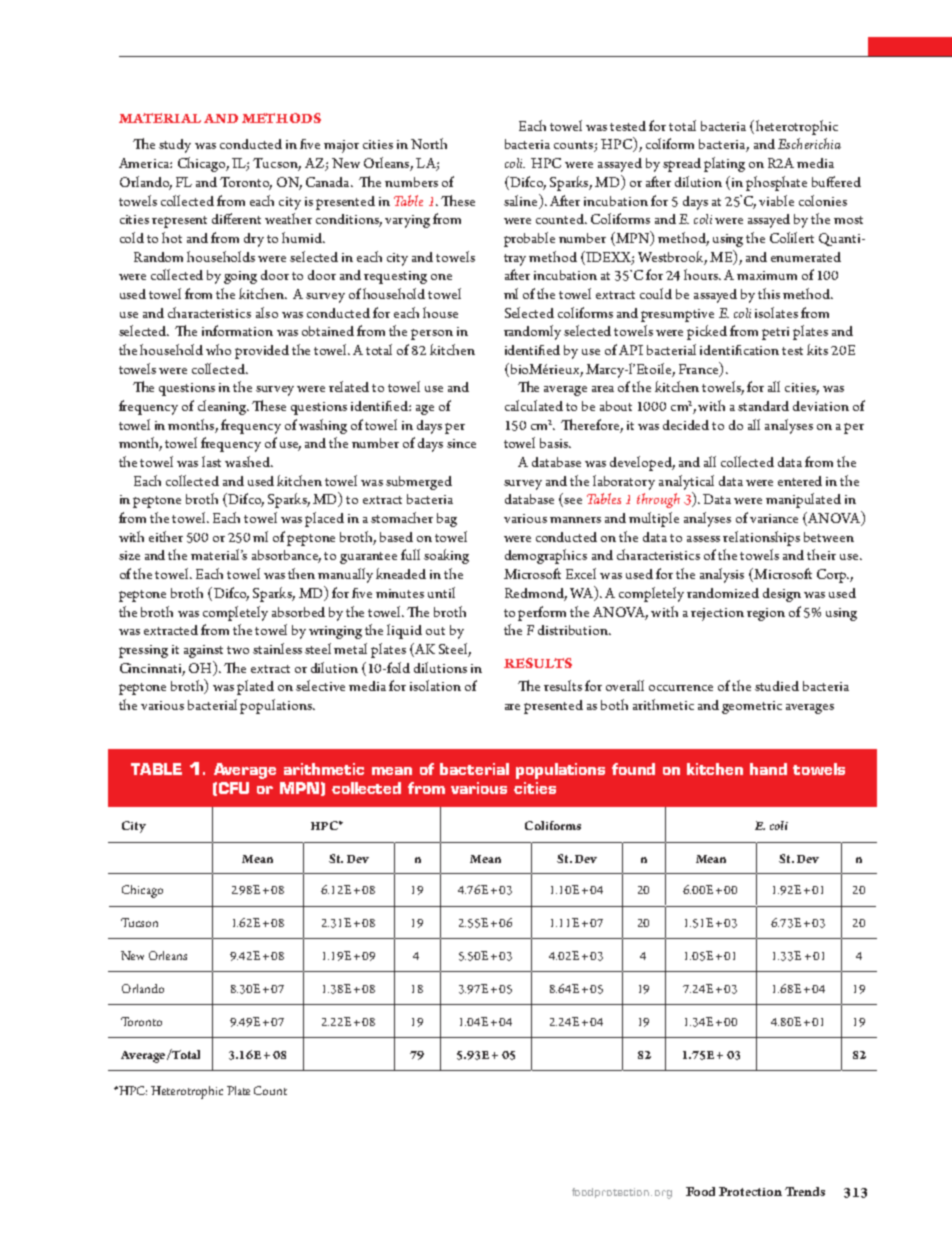  What do you see at coordinates (218, 349) in the page?
I see `who` at bounding box center [218, 349].
